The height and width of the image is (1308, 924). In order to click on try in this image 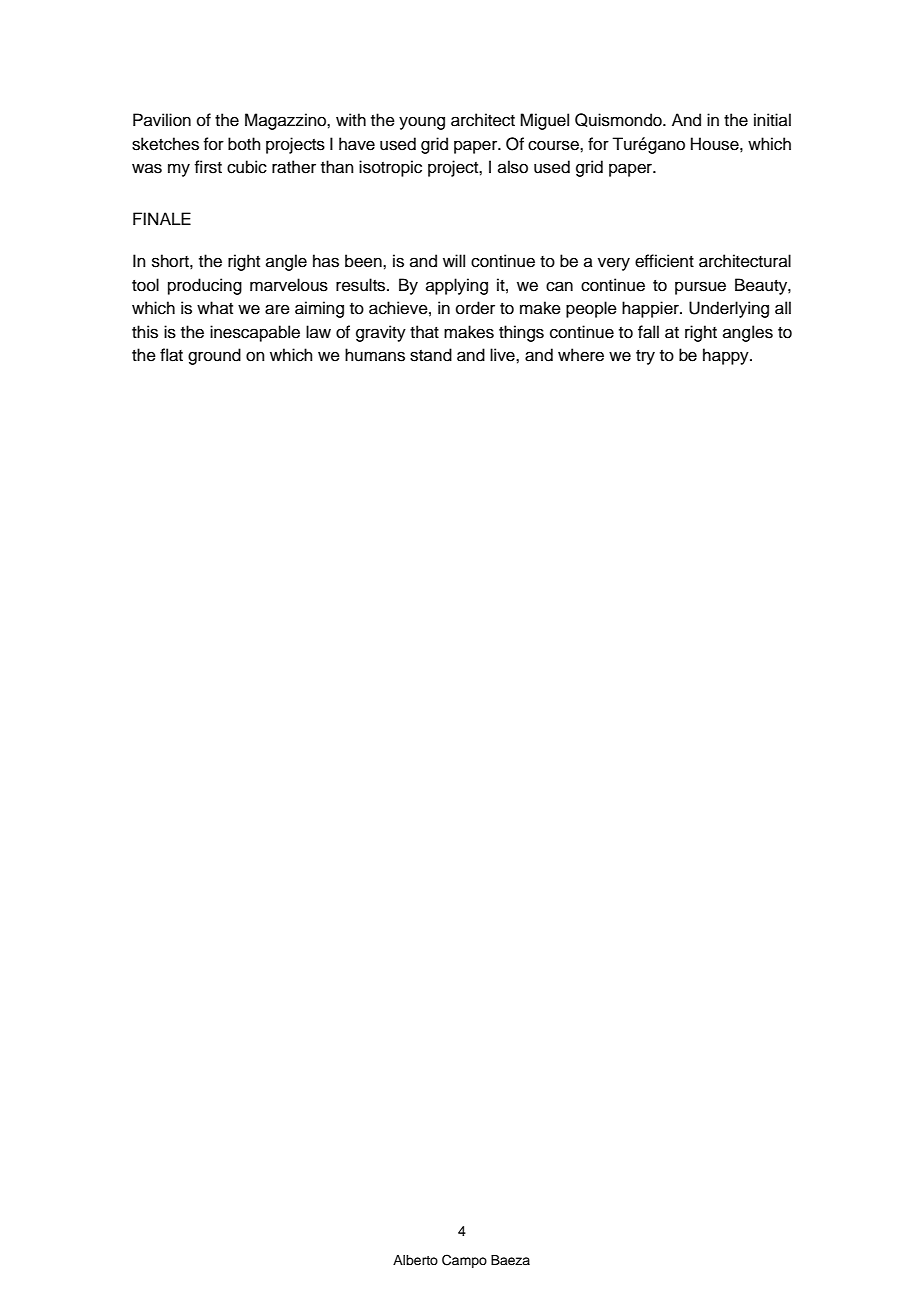, I will do `click(645, 357)`.
